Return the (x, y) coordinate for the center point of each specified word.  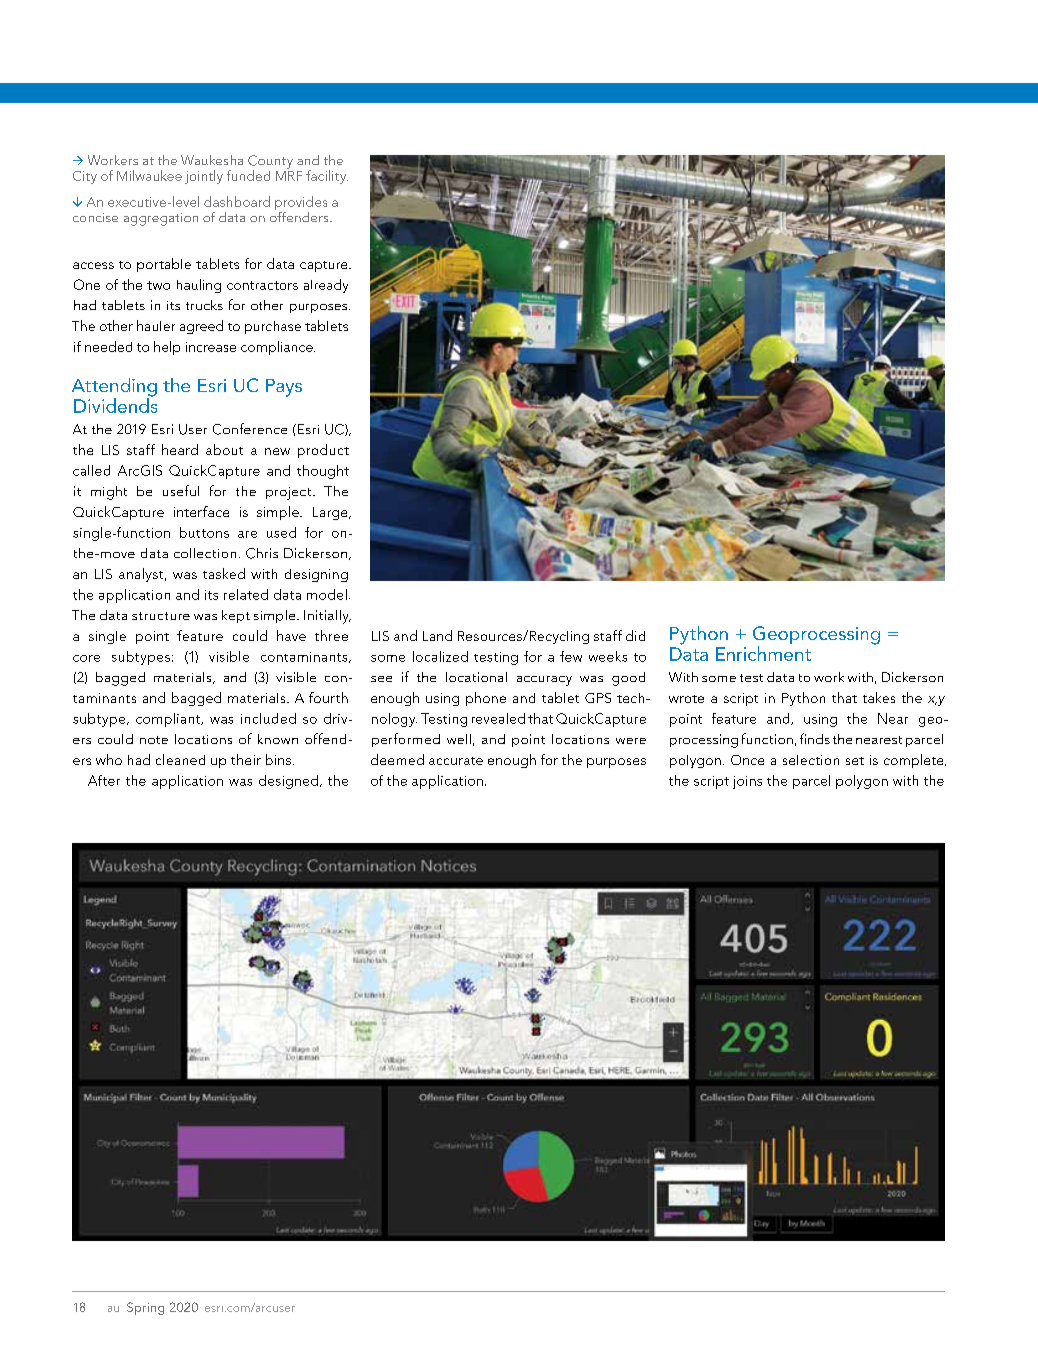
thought (323, 472)
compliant (169, 720)
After (104, 780)
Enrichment (763, 653)
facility (327, 177)
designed (288, 782)
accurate (456, 761)
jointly (204, 177)
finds (815, 738)
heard (180, 449)
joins (747, 782)
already (326, 286)
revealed (498, 718)
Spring (145, 1308)
